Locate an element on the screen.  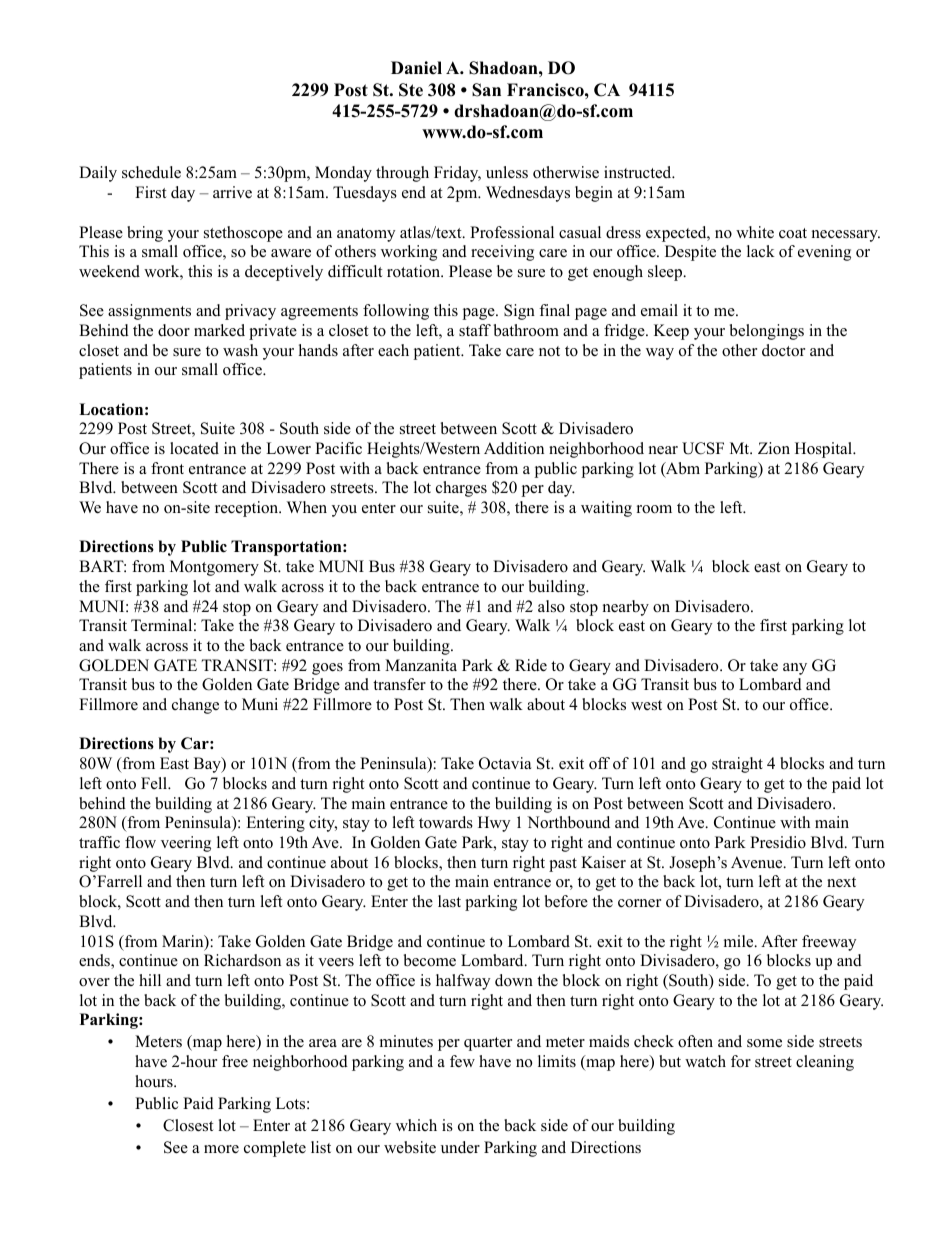
also is located at coordinates (551, 606).
